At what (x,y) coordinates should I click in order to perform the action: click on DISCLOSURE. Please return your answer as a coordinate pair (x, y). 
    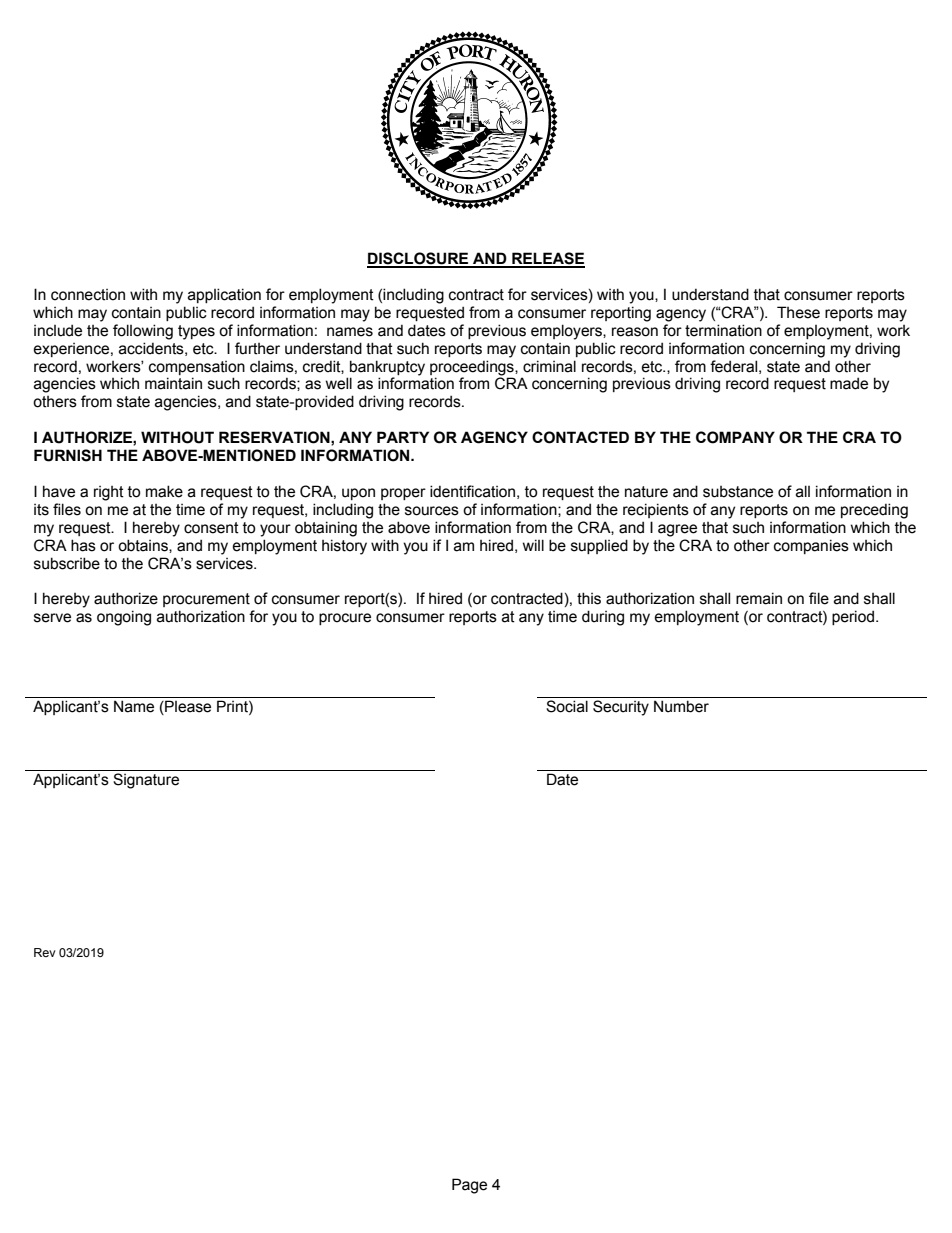
    Looking at the image, I should click on (419, 259).
